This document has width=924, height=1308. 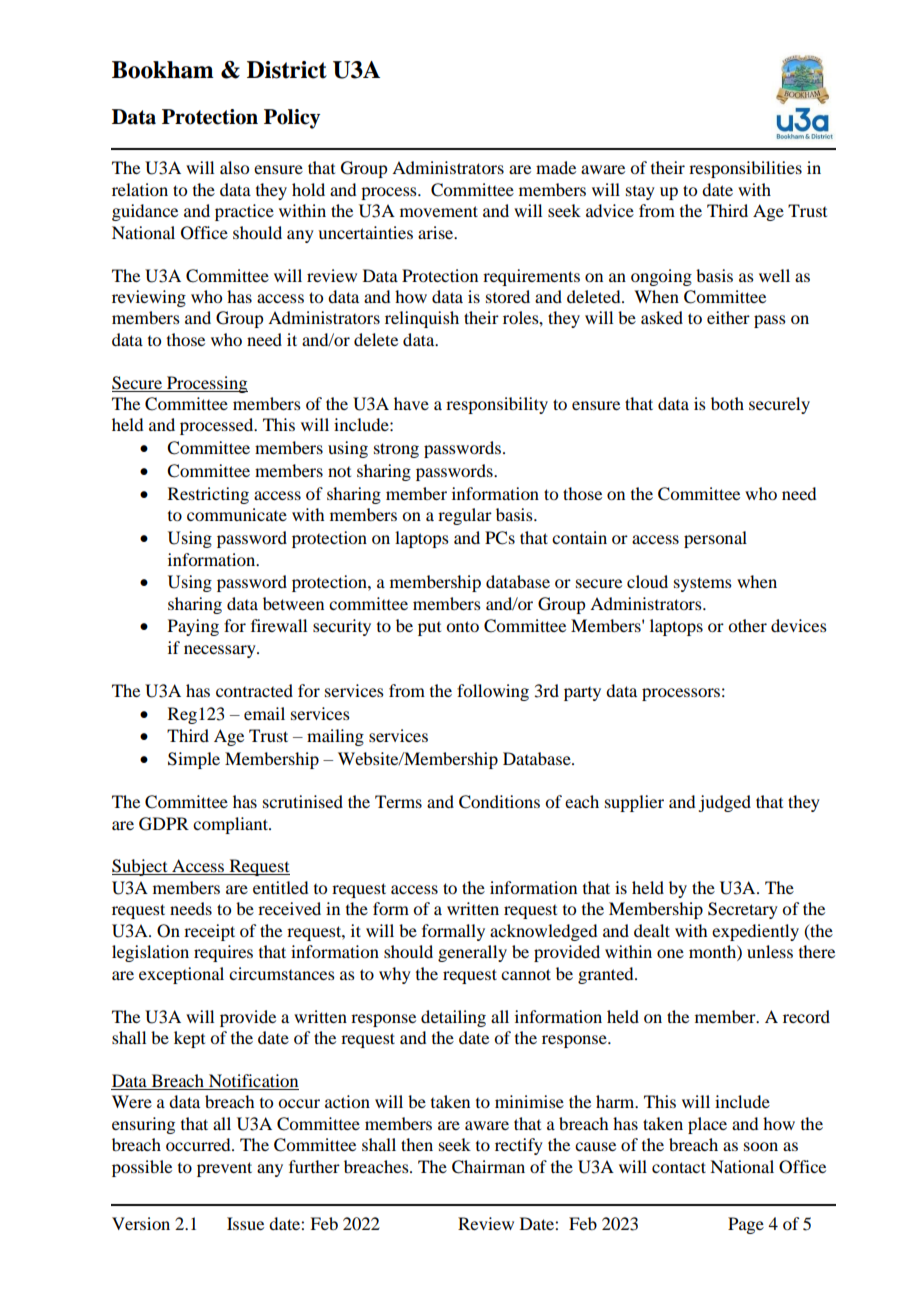 What do you see at coordinates (747, 625) in the document?
I see `other` at bounding box center [747, 625].
